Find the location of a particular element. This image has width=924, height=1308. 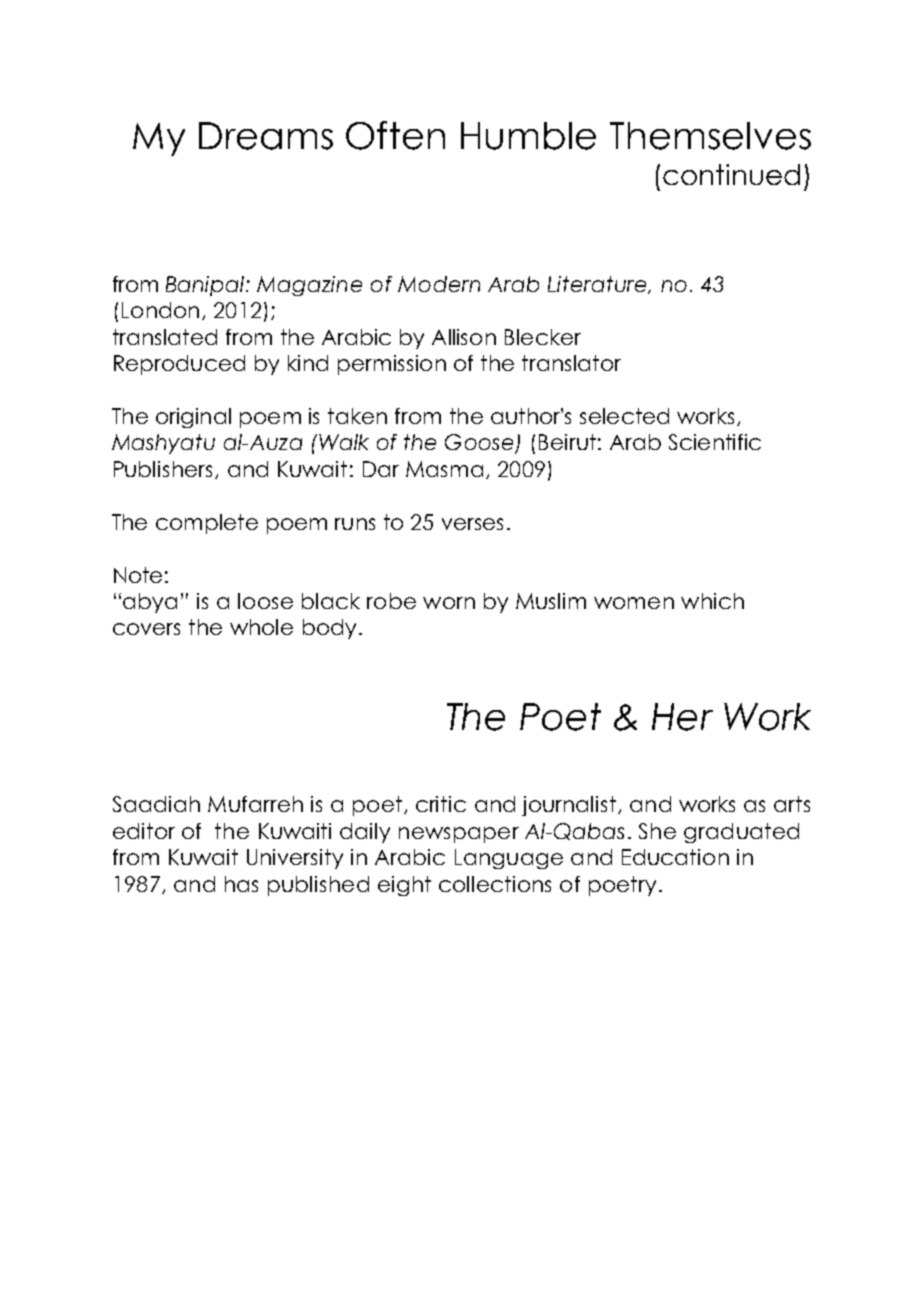

Humble is located at coordinates (528, 136).
